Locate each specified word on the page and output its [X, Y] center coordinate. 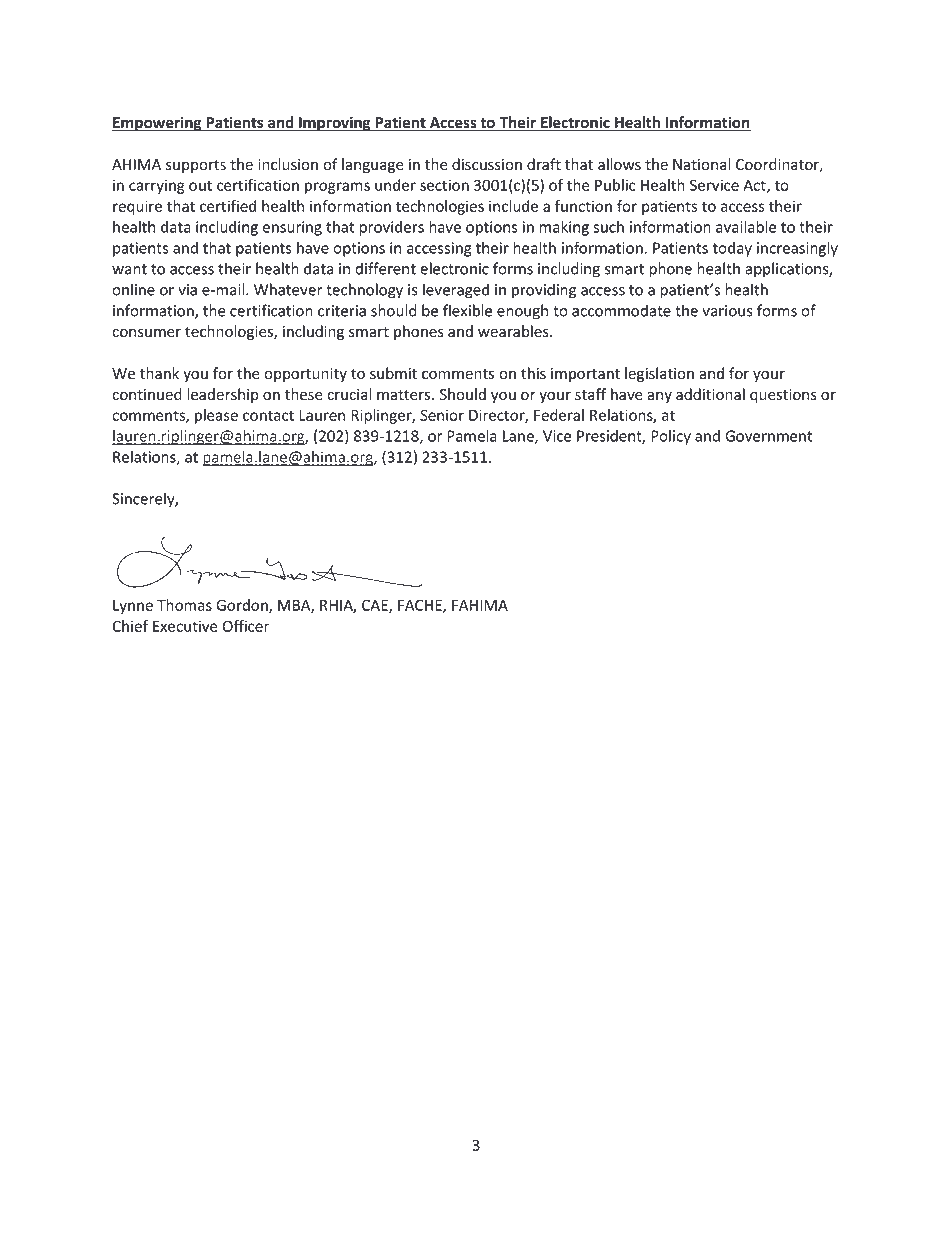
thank [159, 373]
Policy [671, 437]
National [702, 164]
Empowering [158, 124]
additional [710, 394]
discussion [487, 164]
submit [393, 373]
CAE [376, 606]
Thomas [184, 605]
